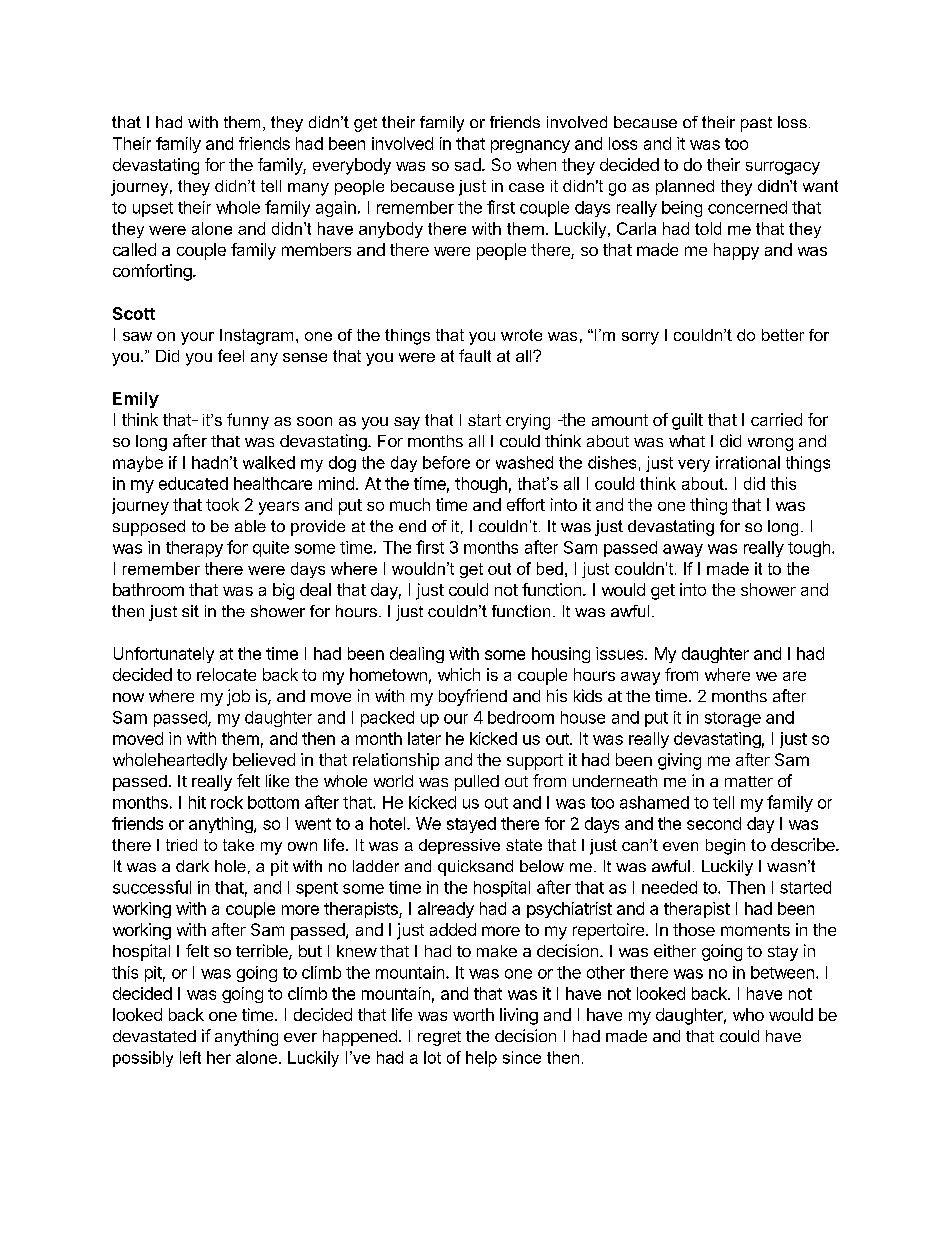 The image size is (952, 1233). I want to click on left, so click(190, 1057).
